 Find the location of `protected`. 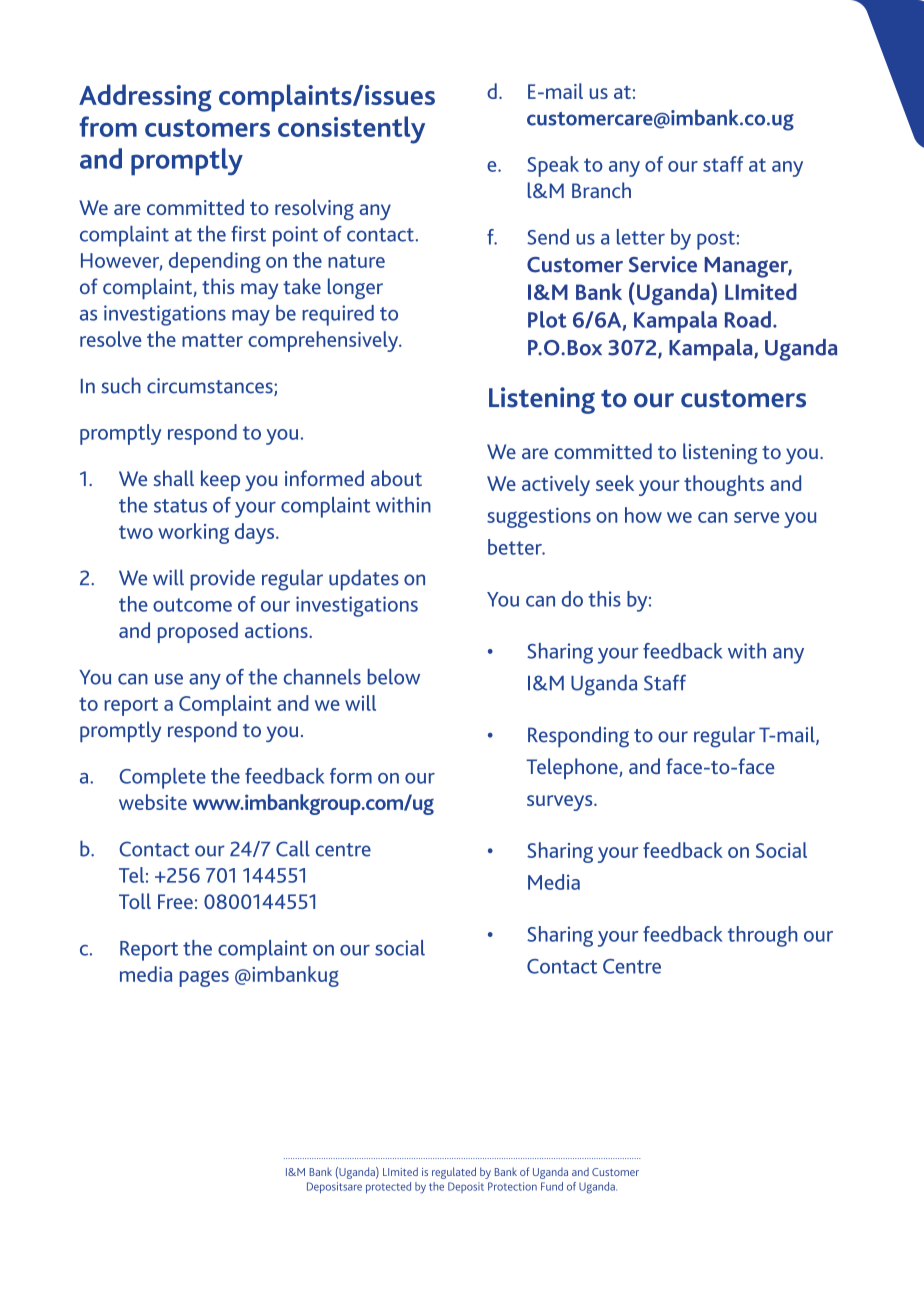

protected is located at coordinates (388, 1188).
